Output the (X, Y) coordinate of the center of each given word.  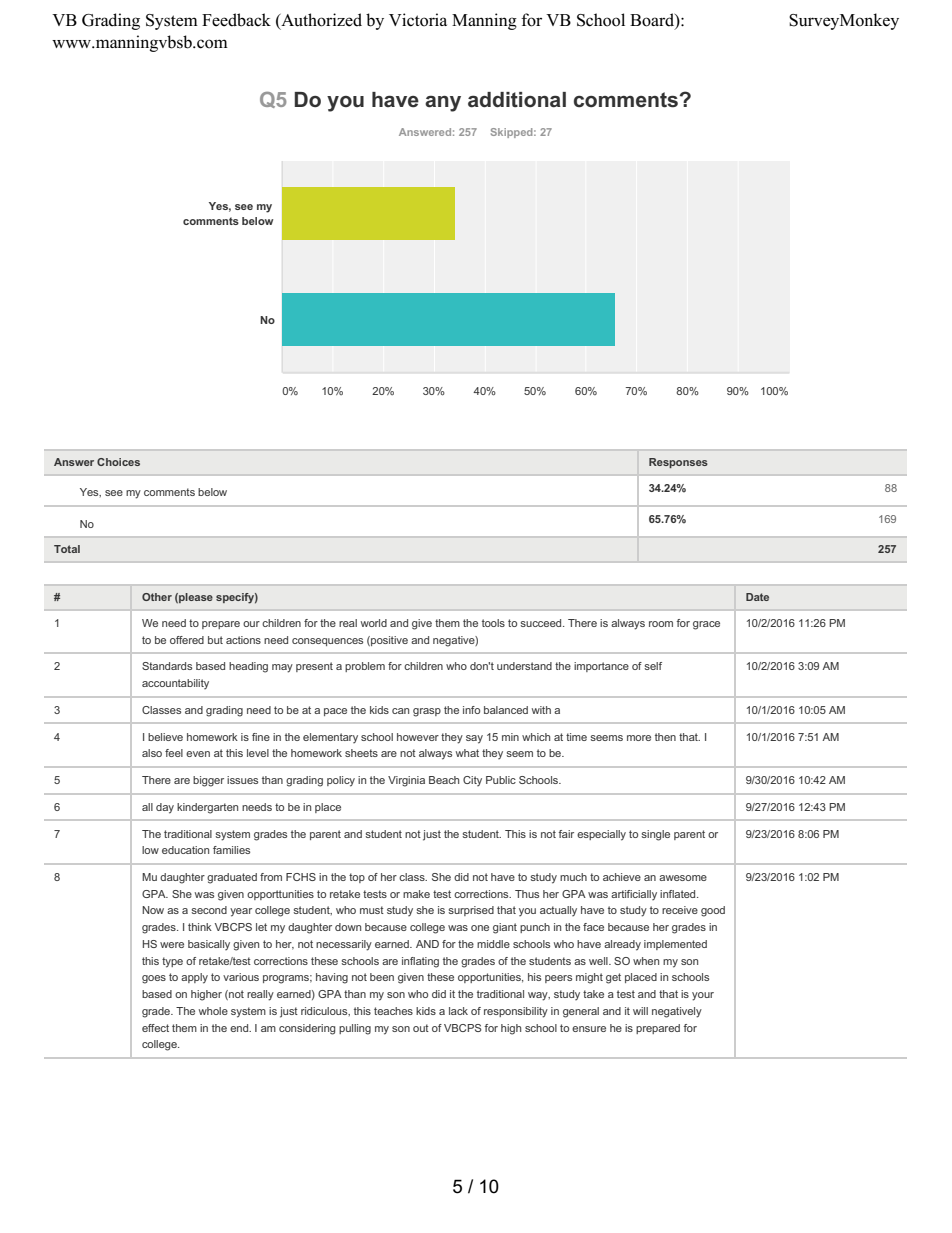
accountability (175, 684)
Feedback (236, 20)
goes (154, 979)
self (653, 666)
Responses (678, 463)
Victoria (418, 20)
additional (517, 100)
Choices (118, 462)
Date (757, 597)
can (400, 711)
